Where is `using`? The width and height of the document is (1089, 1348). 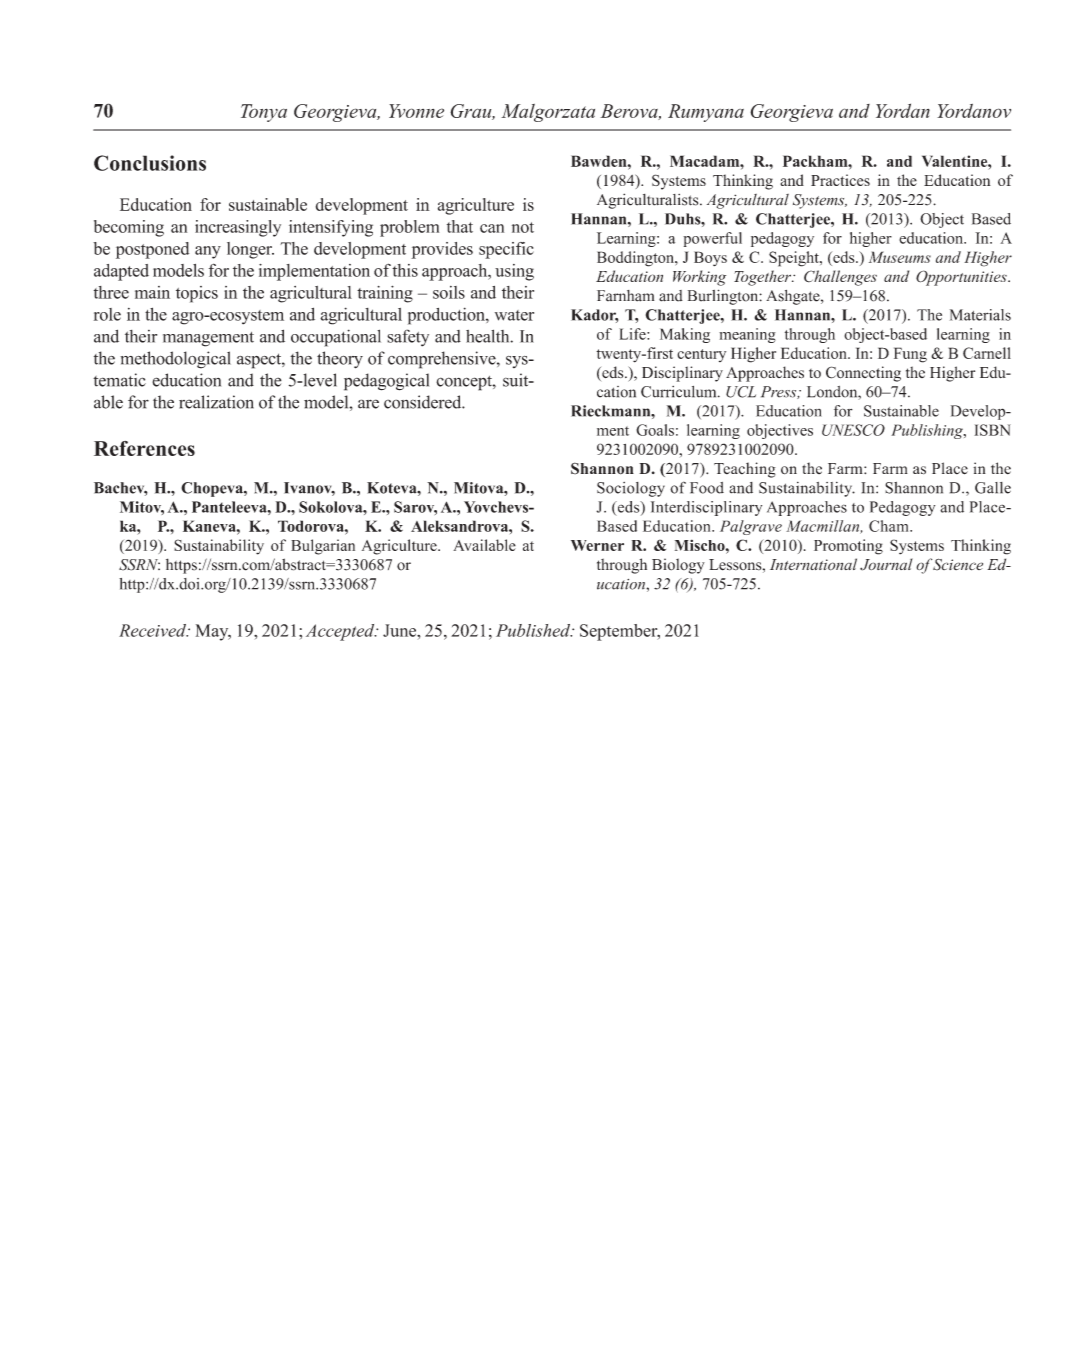
using is located at coordinates (514, 272).
